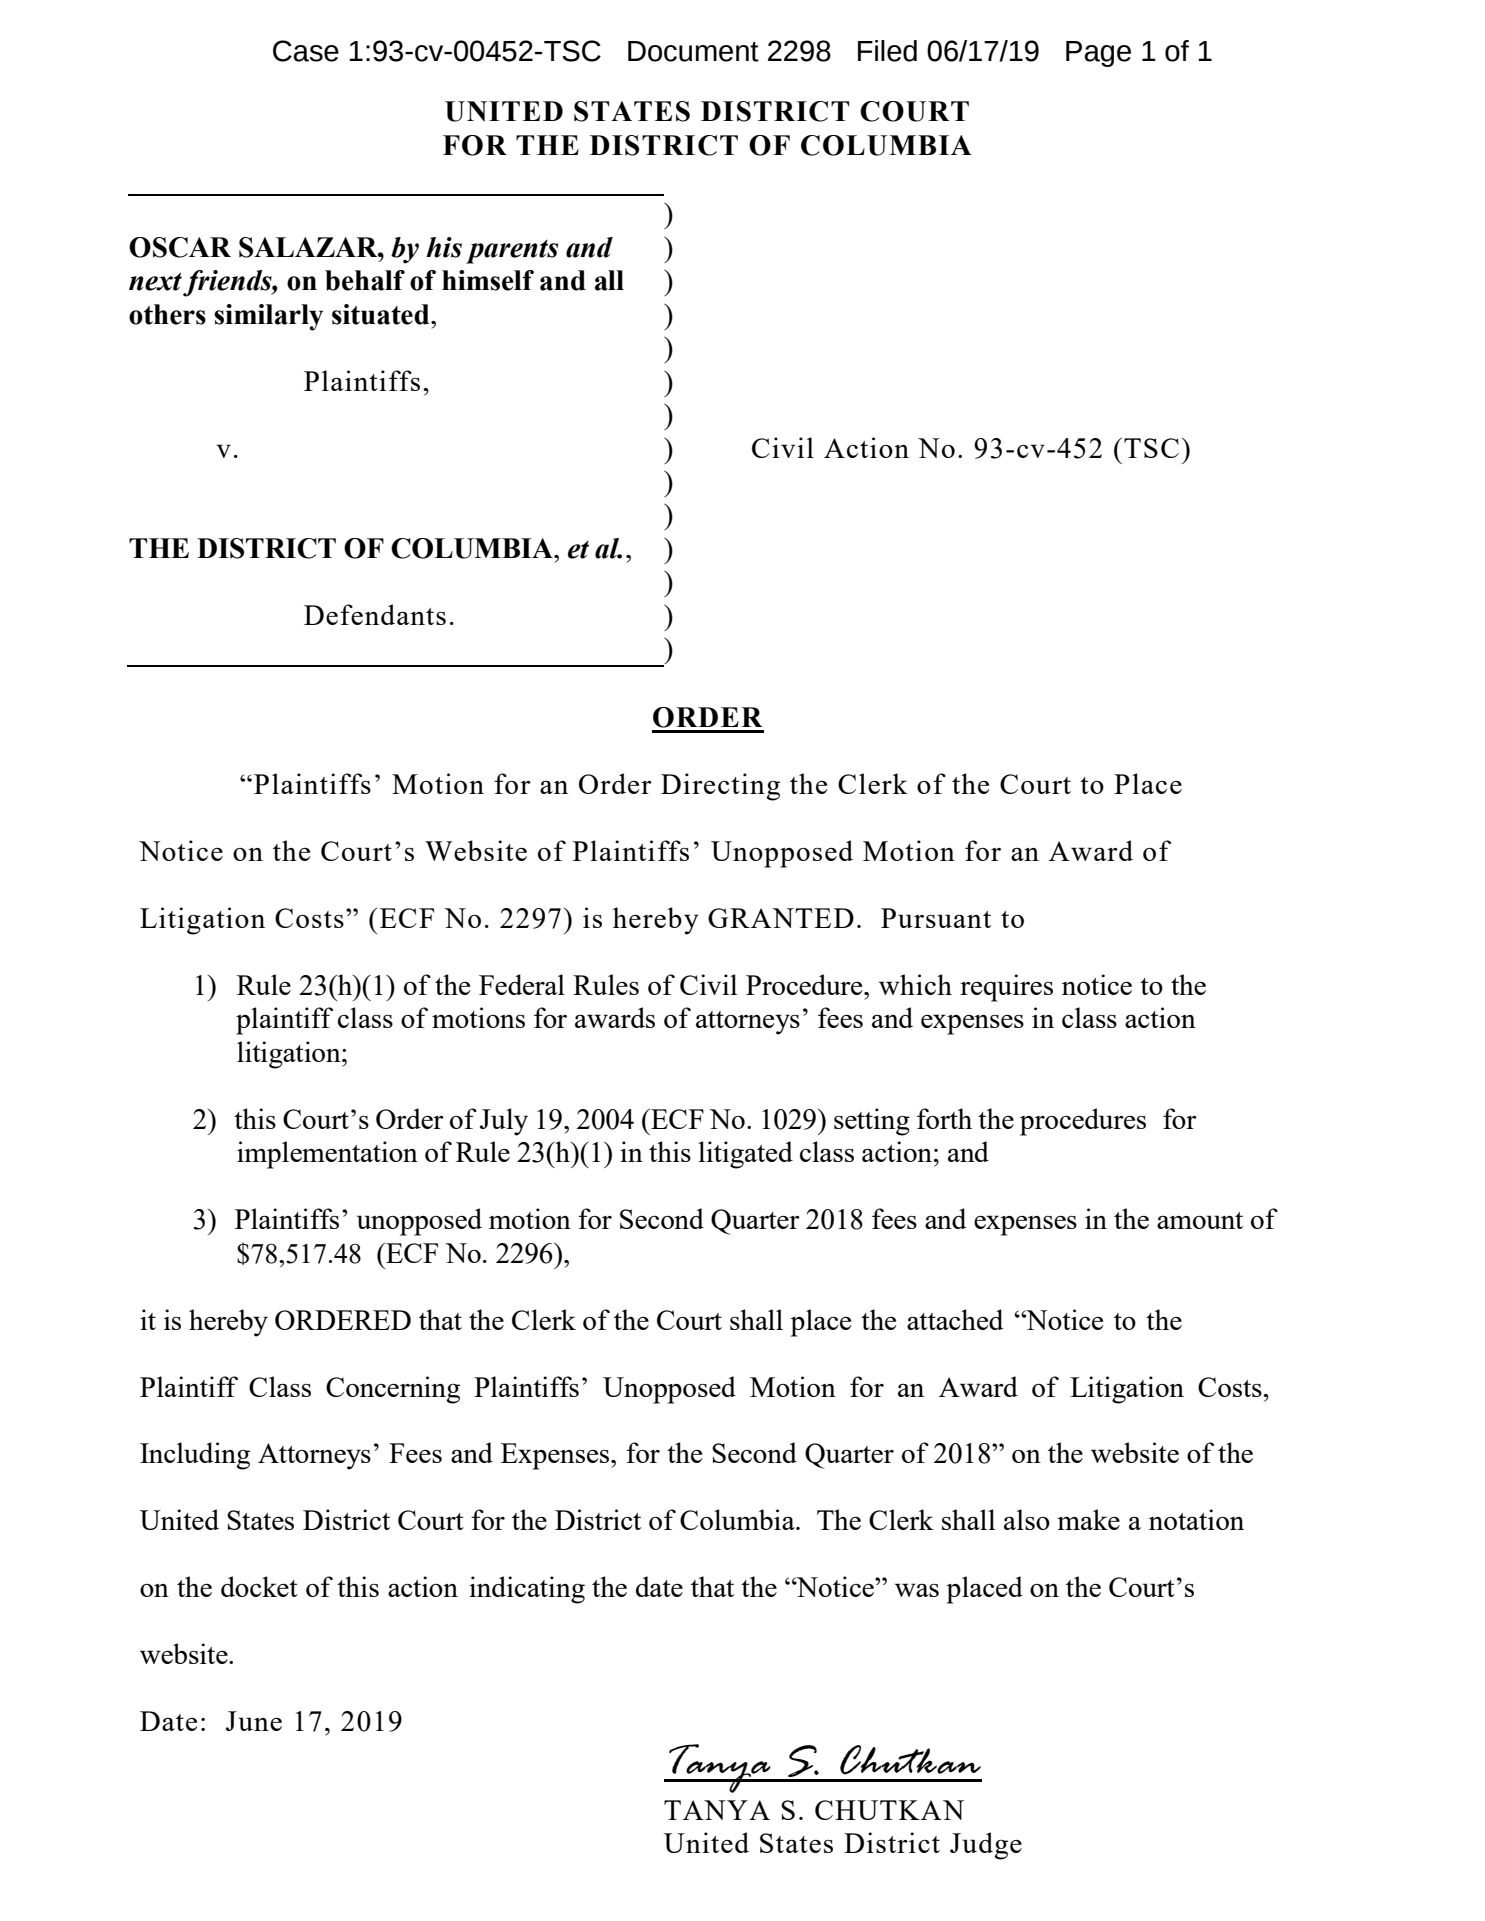 Image resolution: width=1485 pixels, height=1921 pixels. I want to click on Federal, so click(522, 984).
